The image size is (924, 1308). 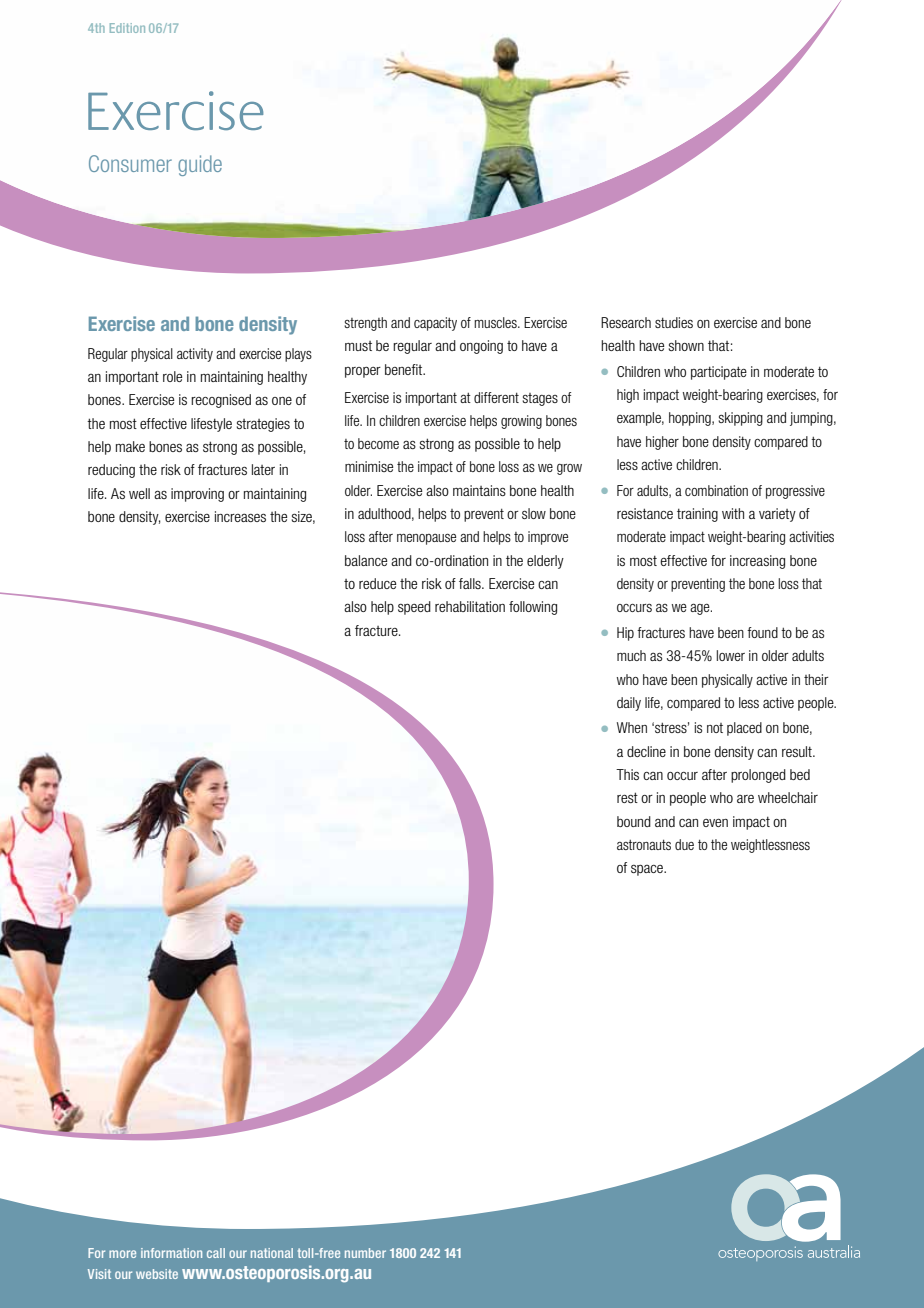 I want to click on combination, so click(x=716, y=490).
